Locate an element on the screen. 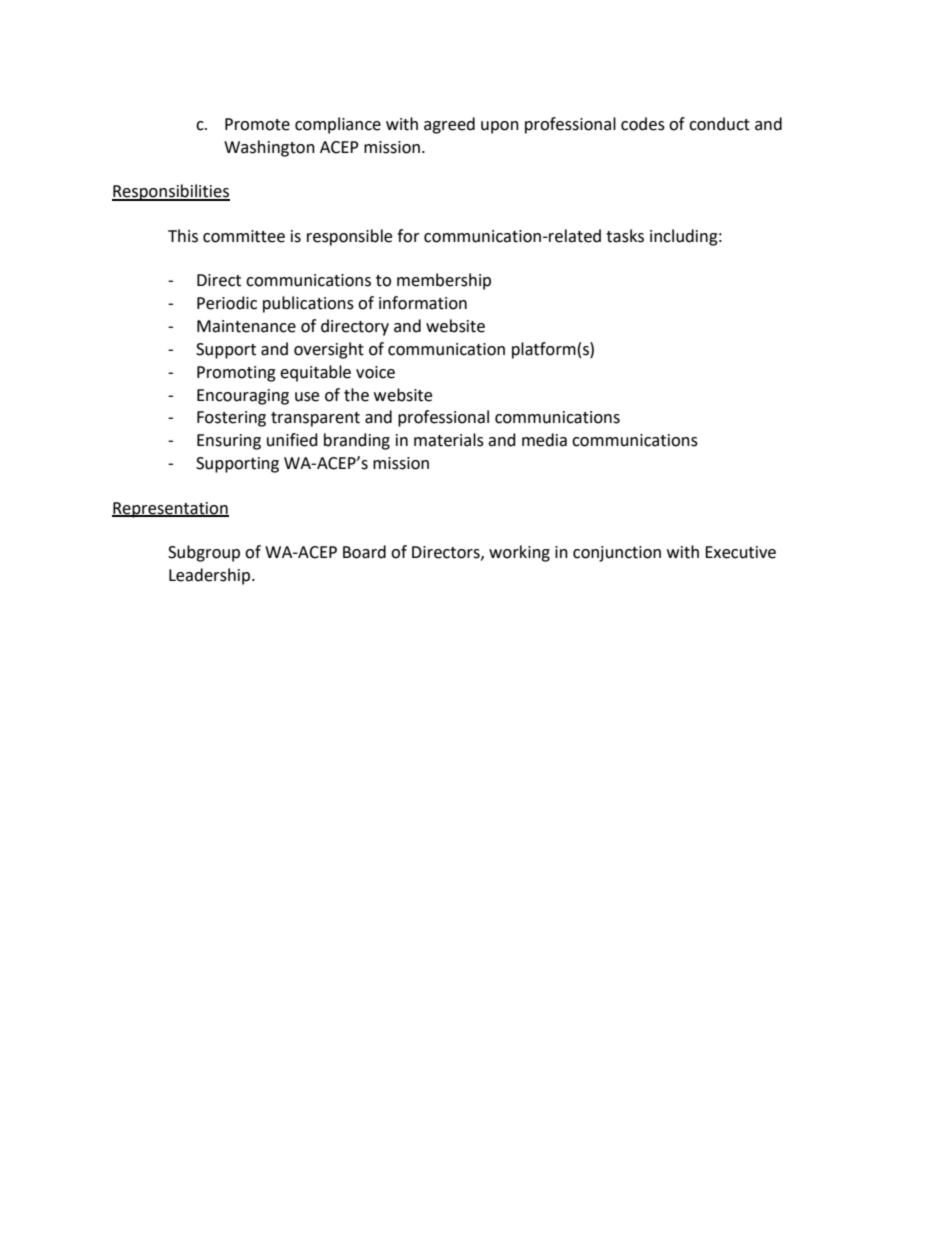  media is located at coordinates (544, 440).
